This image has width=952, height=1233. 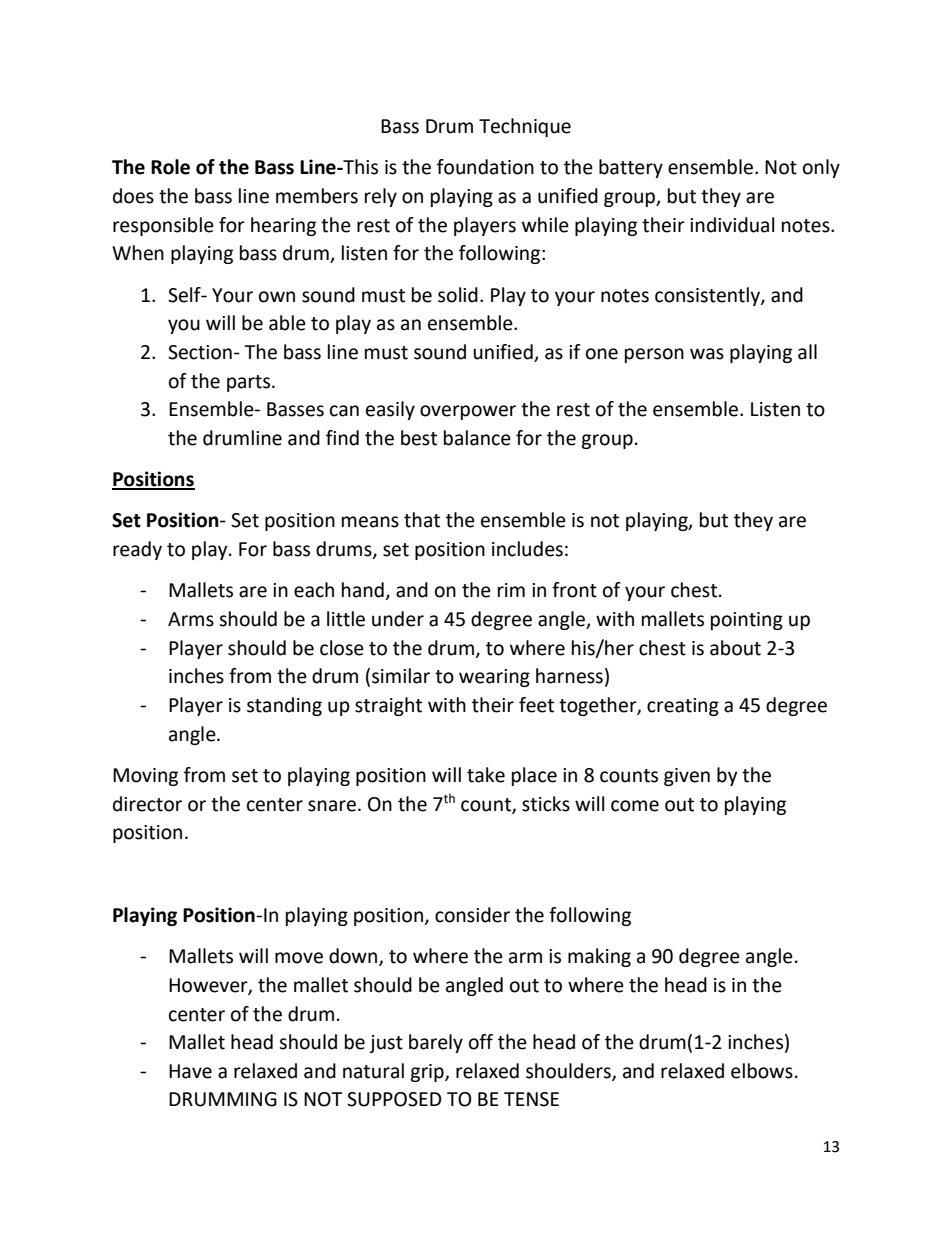 I want to click on given, so click(x=687, y=777).
